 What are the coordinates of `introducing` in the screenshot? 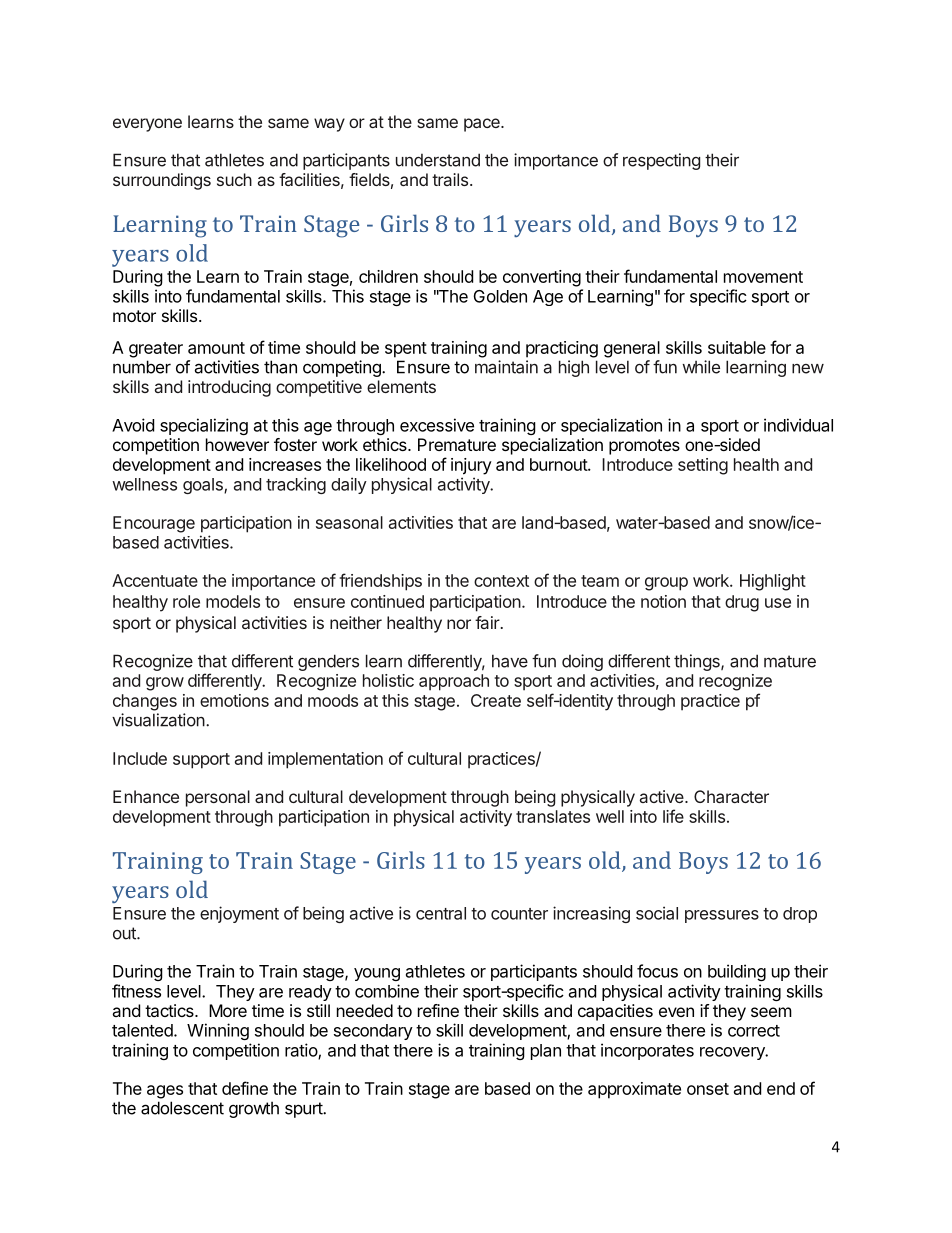 It's located at (229, 388).
